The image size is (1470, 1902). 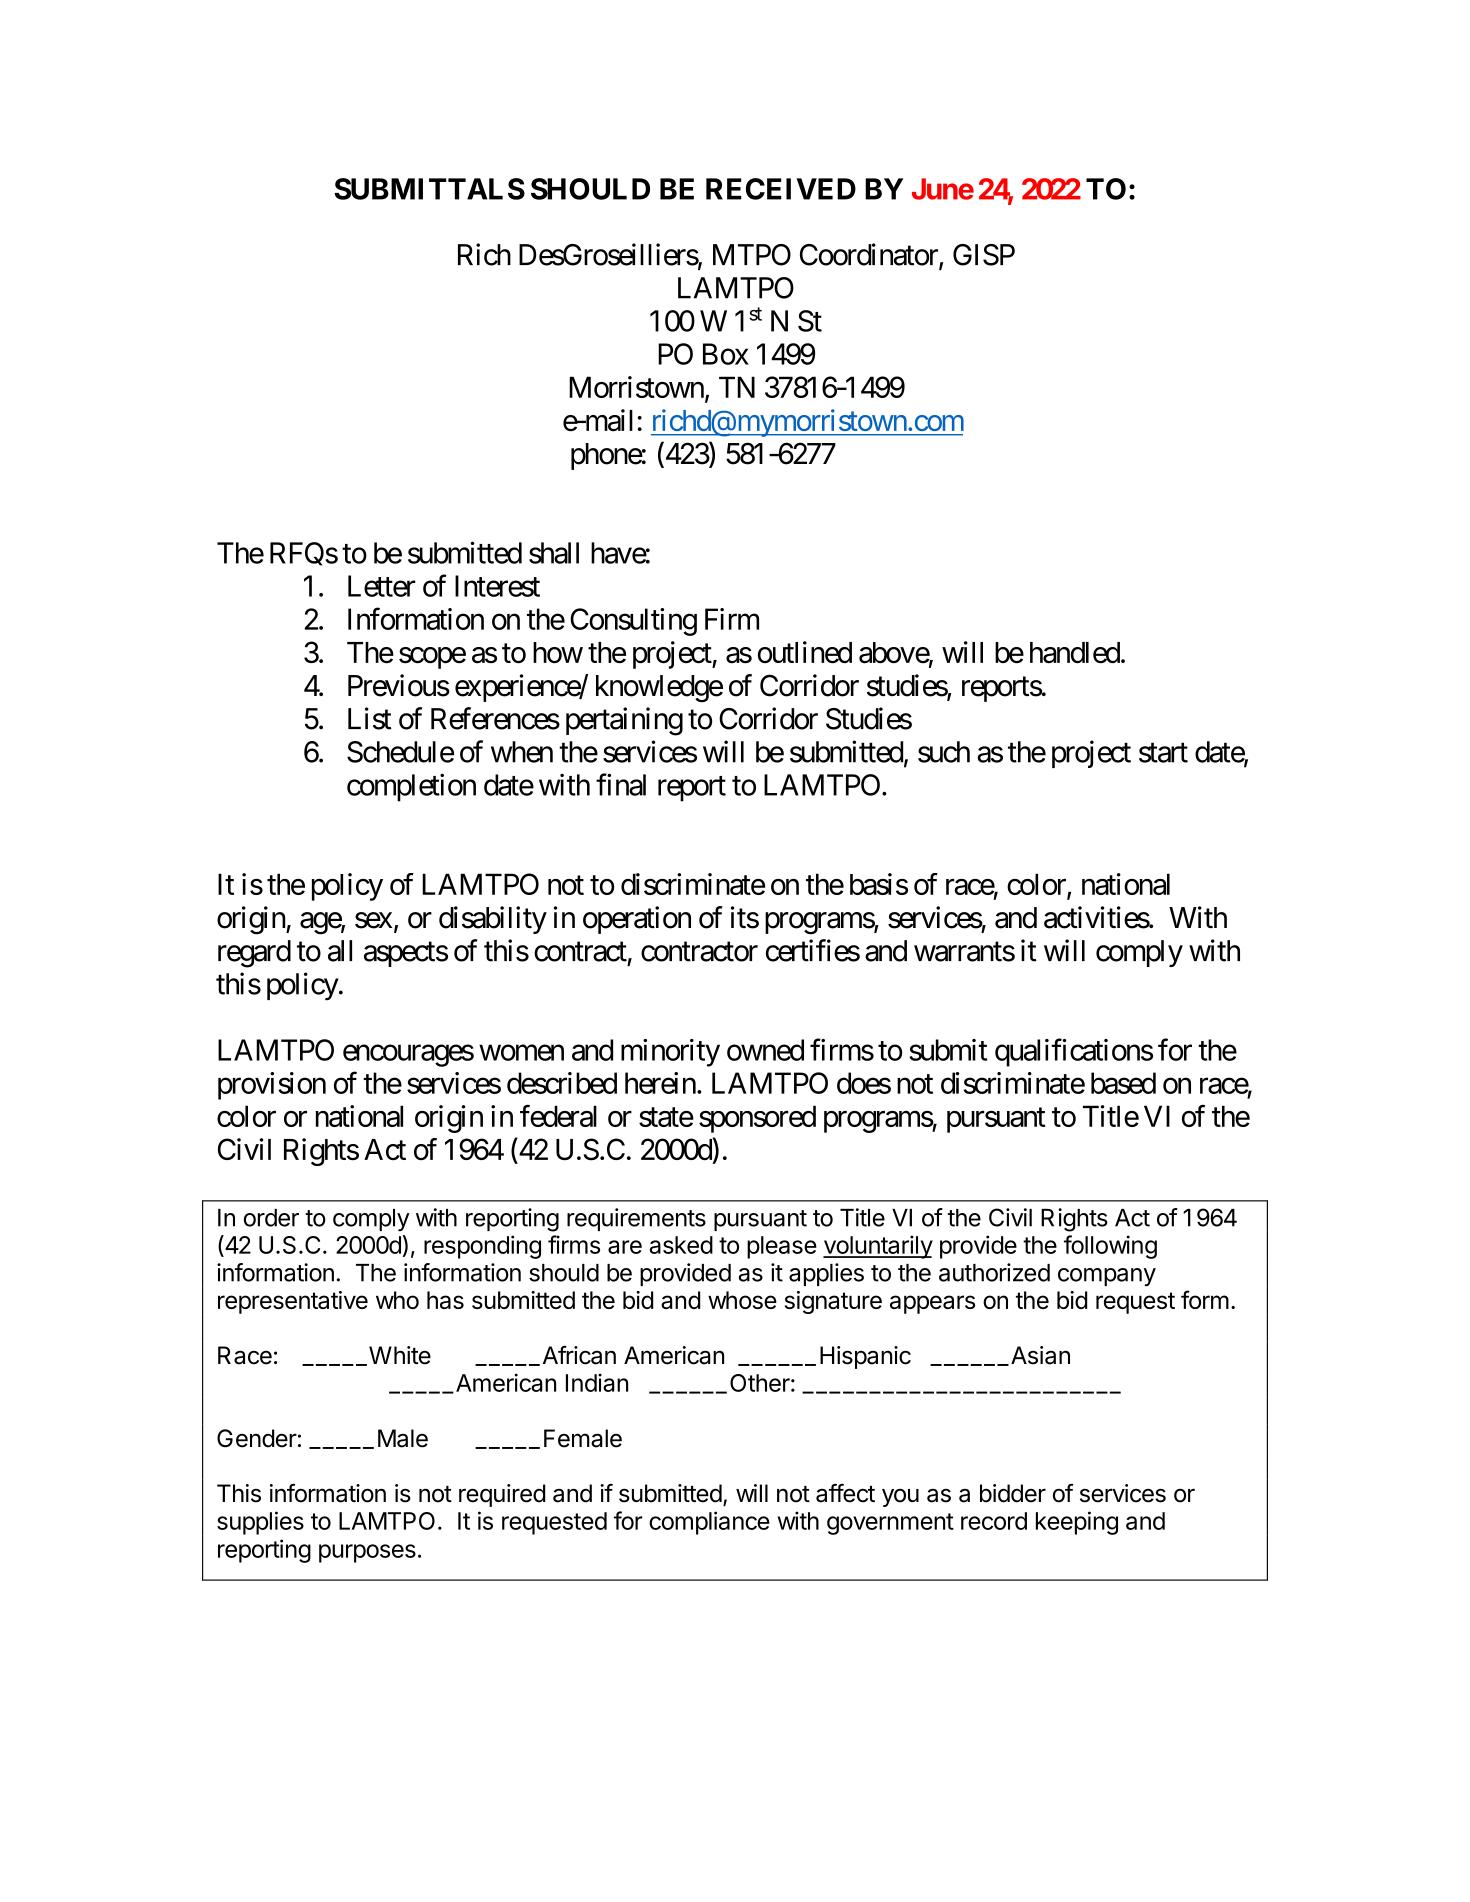 What do you see at coordinates (382, 586) in the document?
I see `Letter` at bounding box center [382, 586].
